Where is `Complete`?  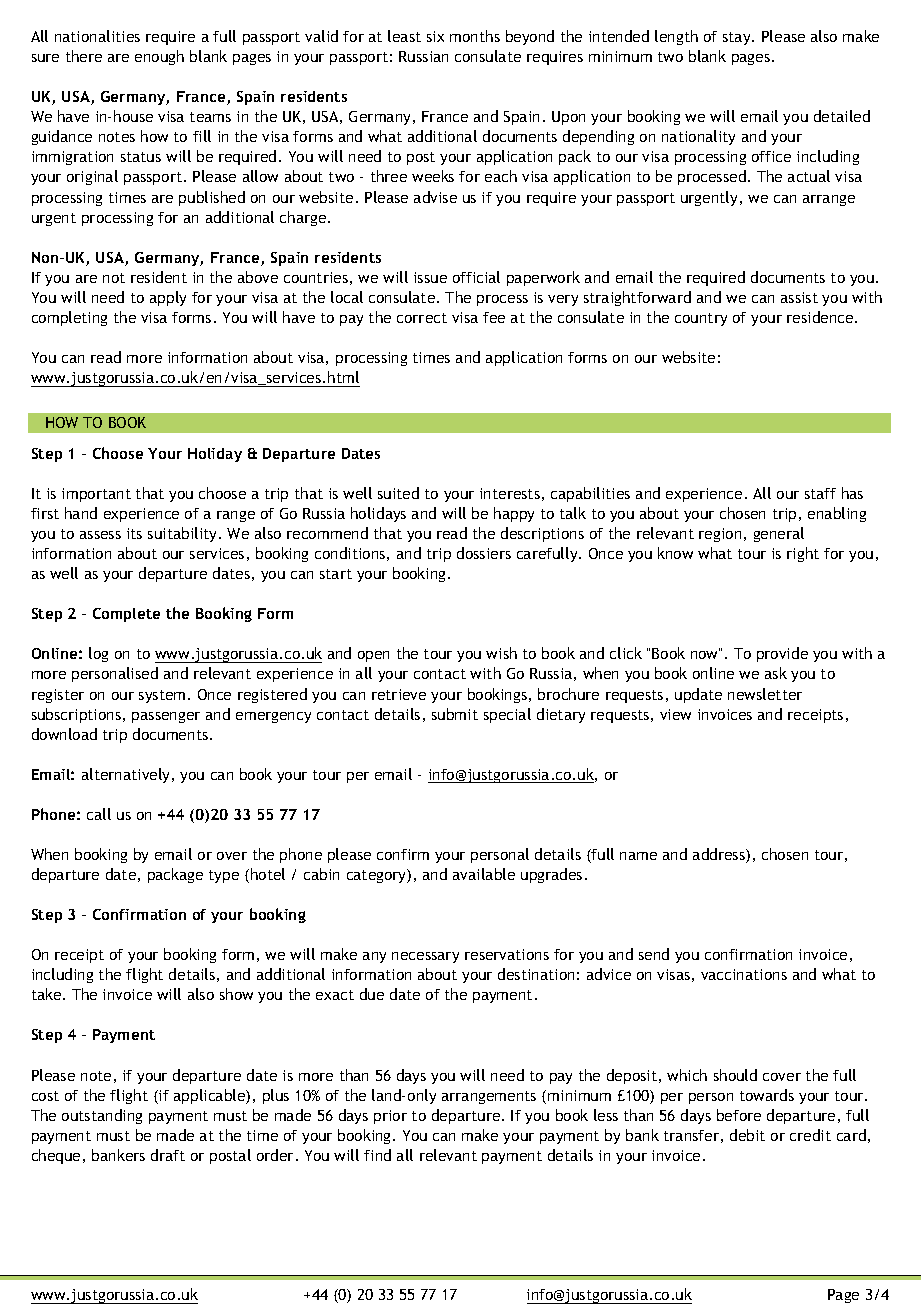 Complete is located at coordinates (126, 615).
